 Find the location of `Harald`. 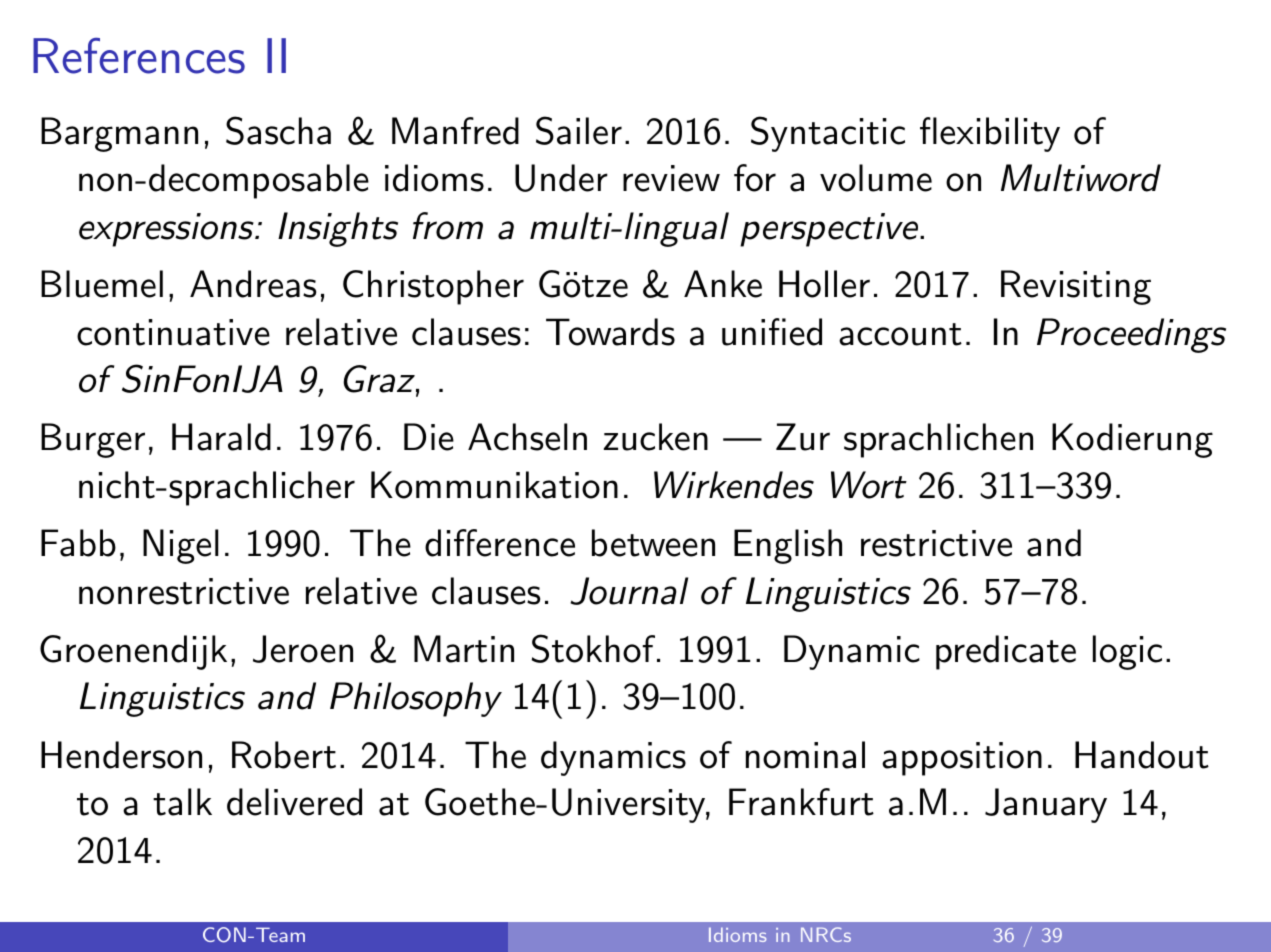

Harald is located at coordinates (221, 437).
